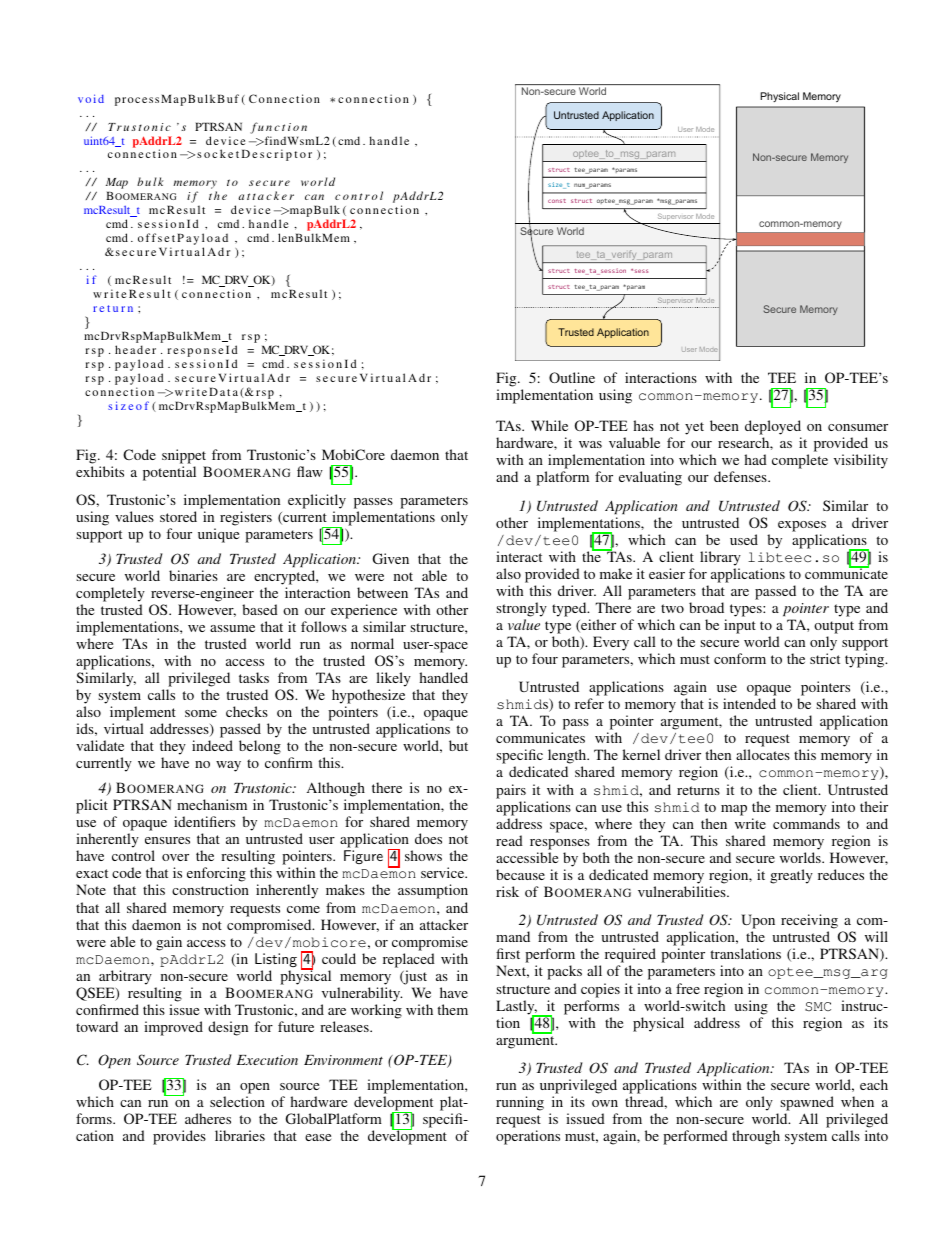  What do you see at coordinates (185, 458) in the screenshot?
I see `snippet` at bounding box center [185, 458].
